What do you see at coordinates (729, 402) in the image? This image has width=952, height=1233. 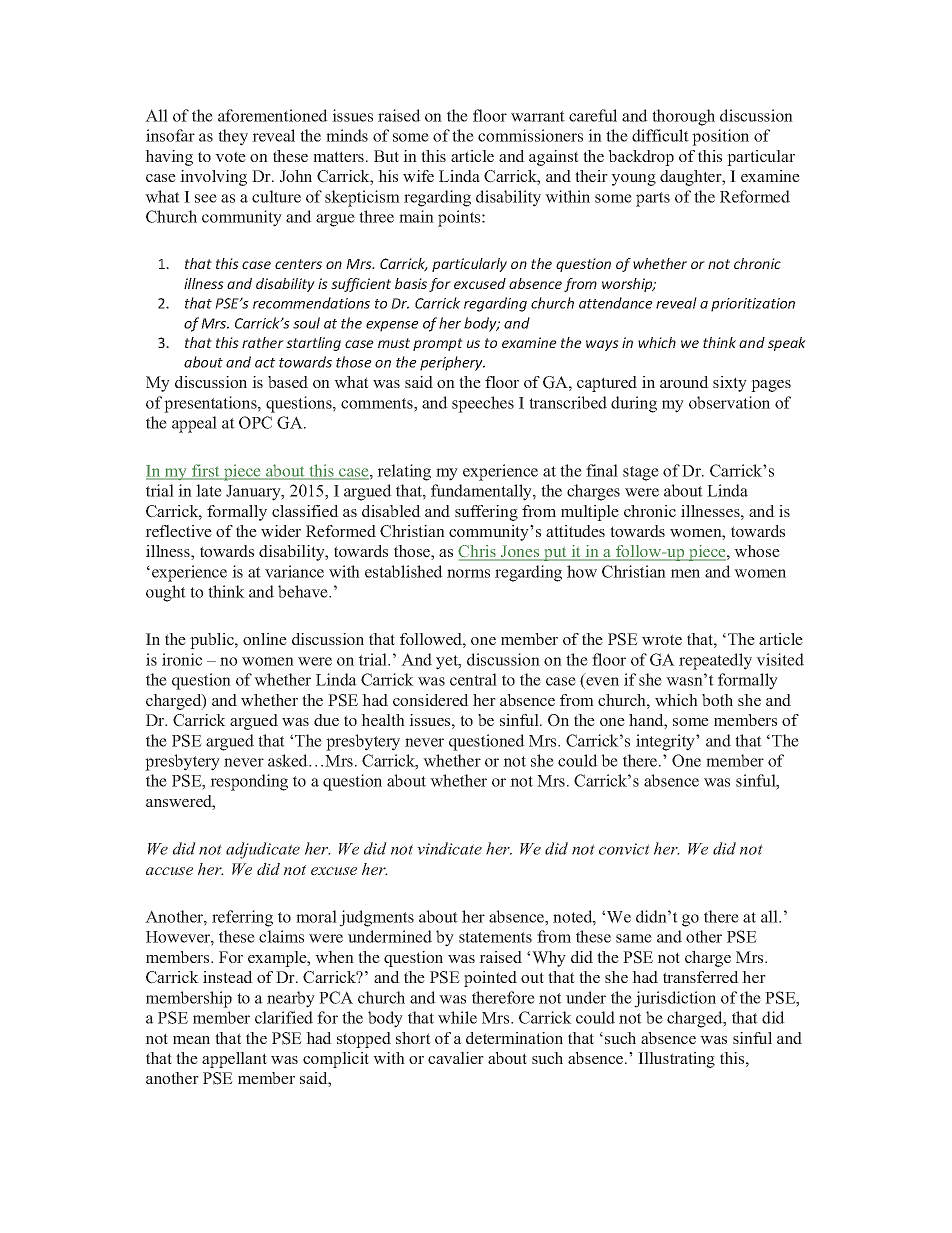 I see `observation` at bounding box center [729, 402].
